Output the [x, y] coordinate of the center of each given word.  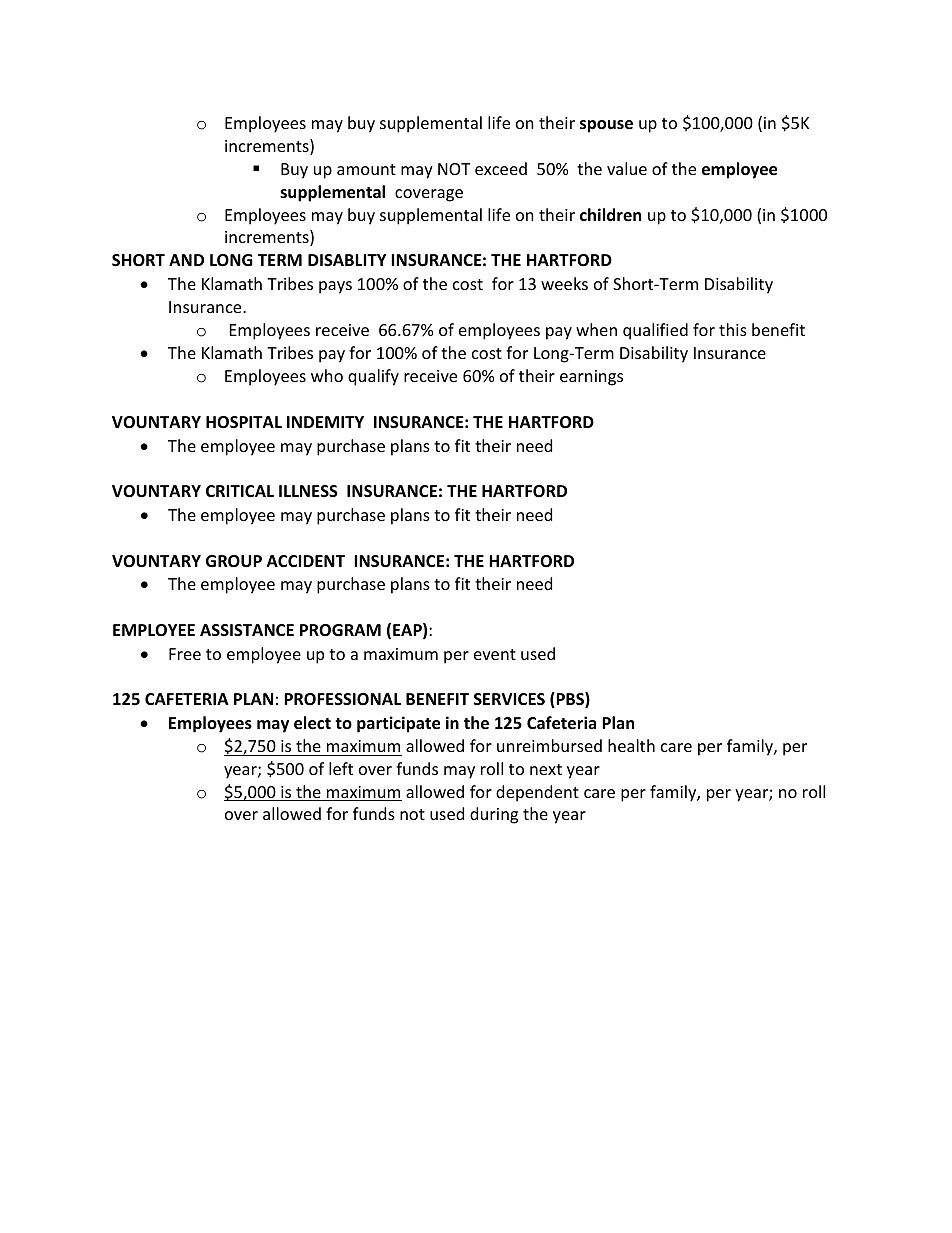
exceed [501, 168]
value [627, 168]
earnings [591, 378]
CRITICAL [240, 491]
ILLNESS [308, 491]
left [341, 768]
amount [366, 169]
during [494, 815]
